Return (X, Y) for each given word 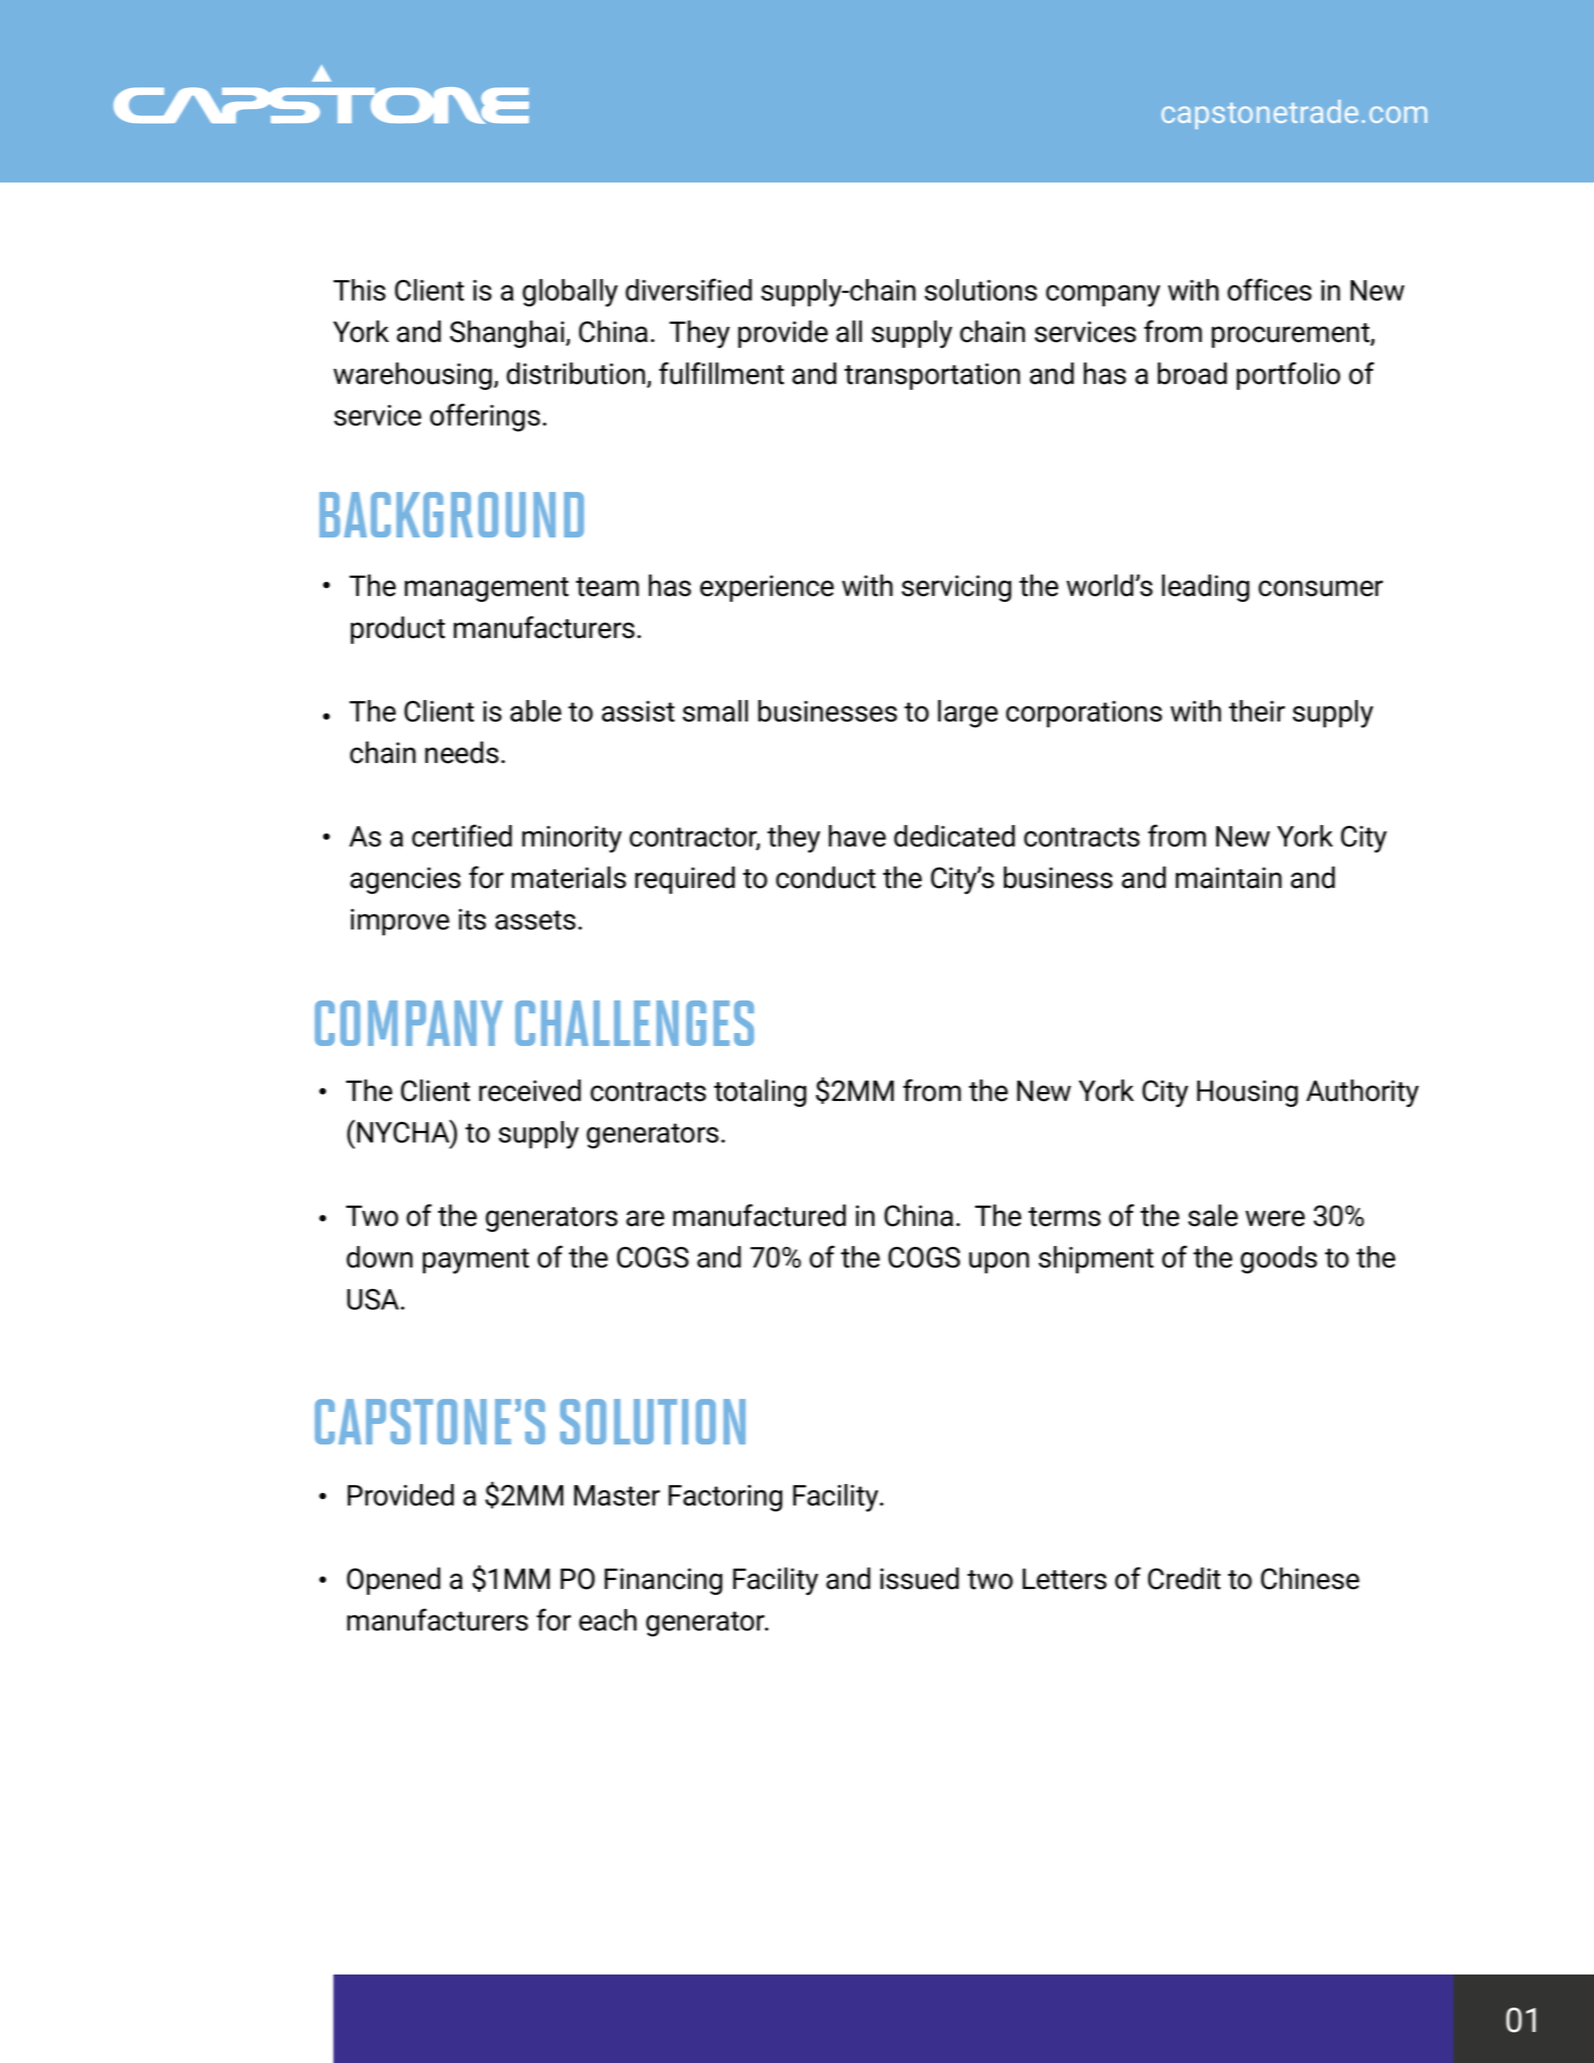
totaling (760, 1093)
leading (1205, 588)
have (857, 836)
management (487, 589)
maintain (1229, 878)
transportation (932, 376)
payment (476, 1261)
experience (767, 588)
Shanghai (508, 334)
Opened (393, 1581)
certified (462, 835)
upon (999, 1263)
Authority (1362, 1093)
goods (1279, 1260)
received (530, 1090)
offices (1269, 289)
